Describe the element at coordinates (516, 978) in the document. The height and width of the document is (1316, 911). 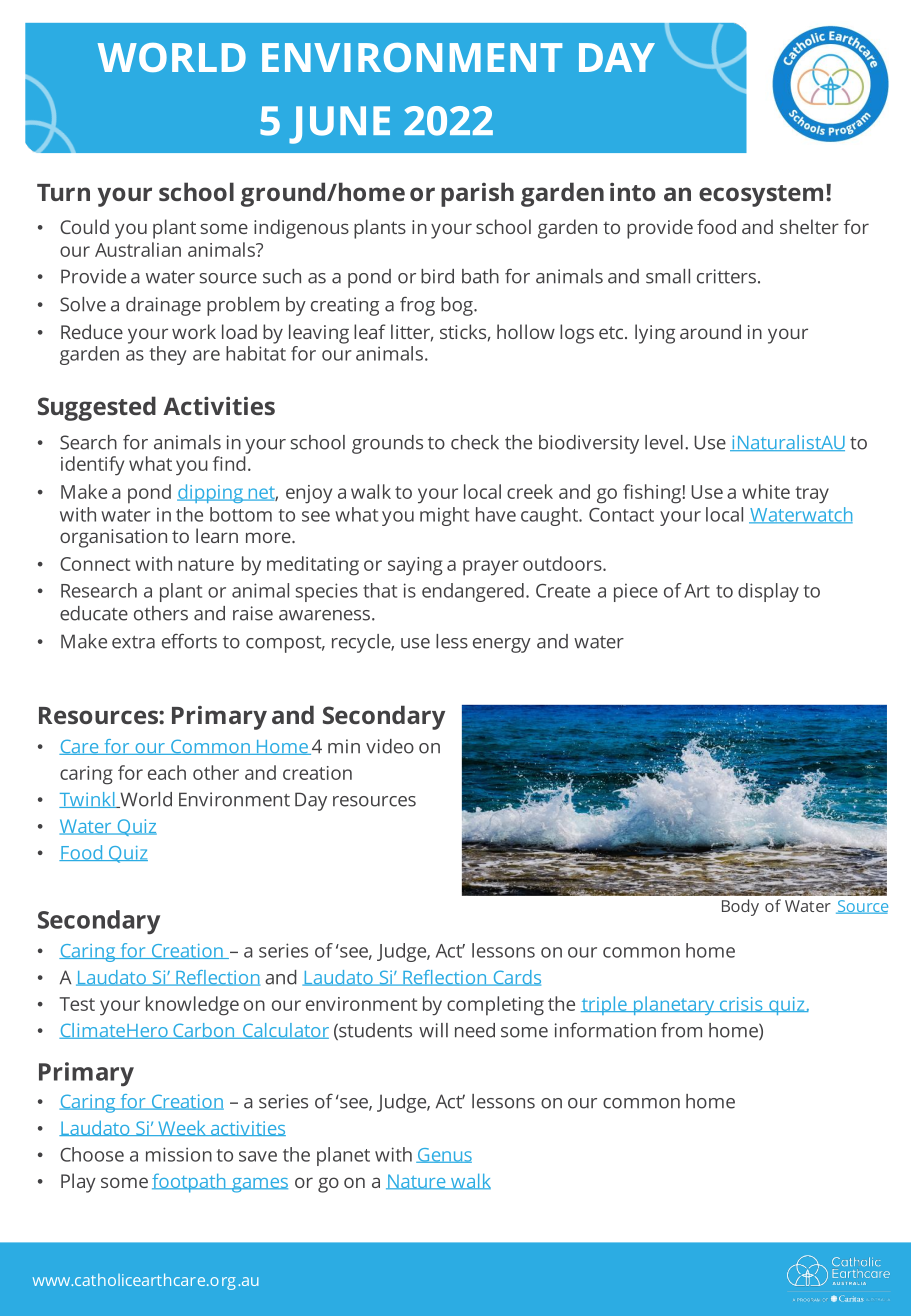
I see `Cards` at that location.
